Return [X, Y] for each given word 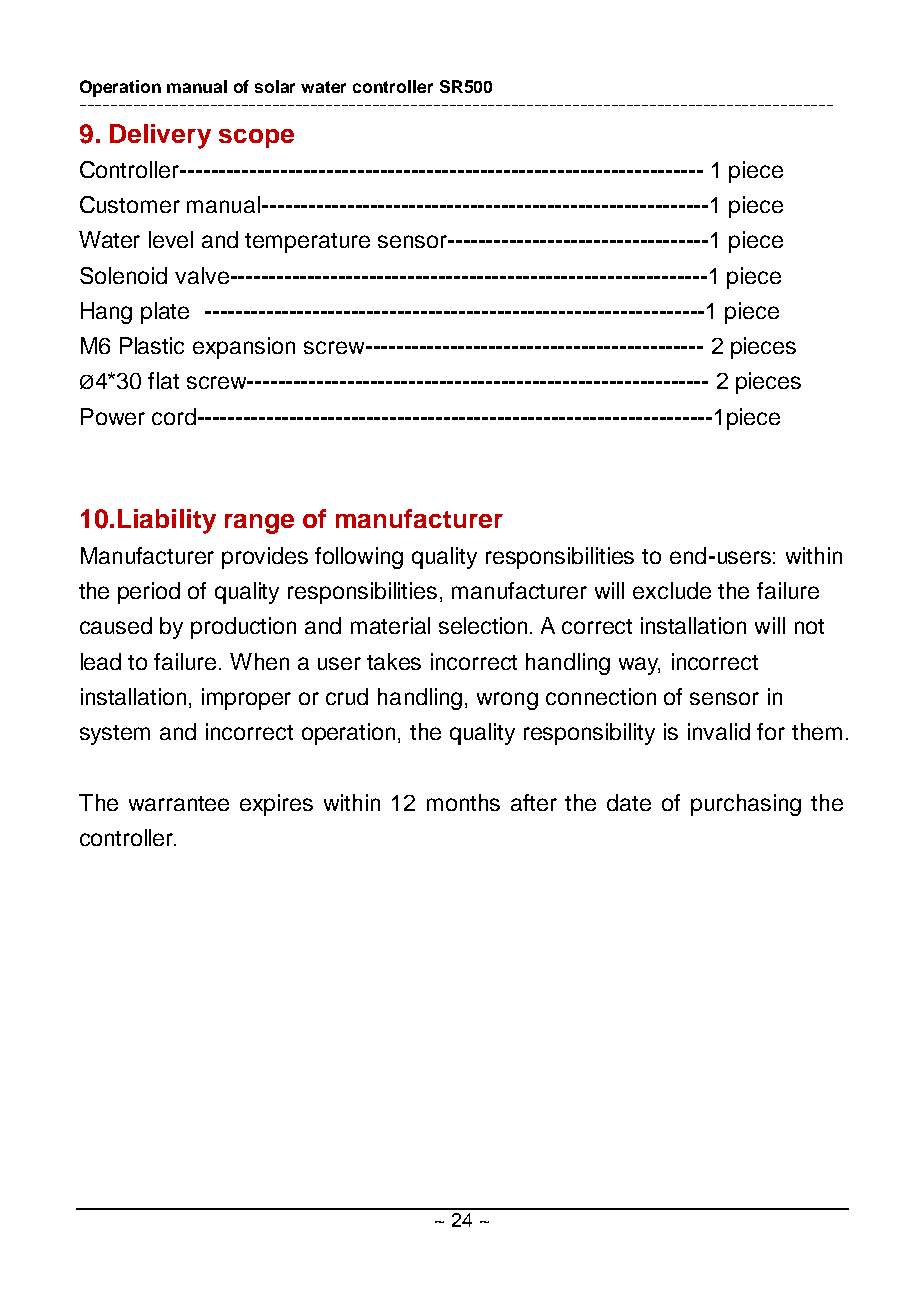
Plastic [152, 345]
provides [265, 558]
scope [256, 138]
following [359, 558]
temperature [307, 243]
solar [275, 86]
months [463, 802]
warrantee [179, 803]
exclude [672, 590]
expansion [244, 348]
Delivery [160, 136]
